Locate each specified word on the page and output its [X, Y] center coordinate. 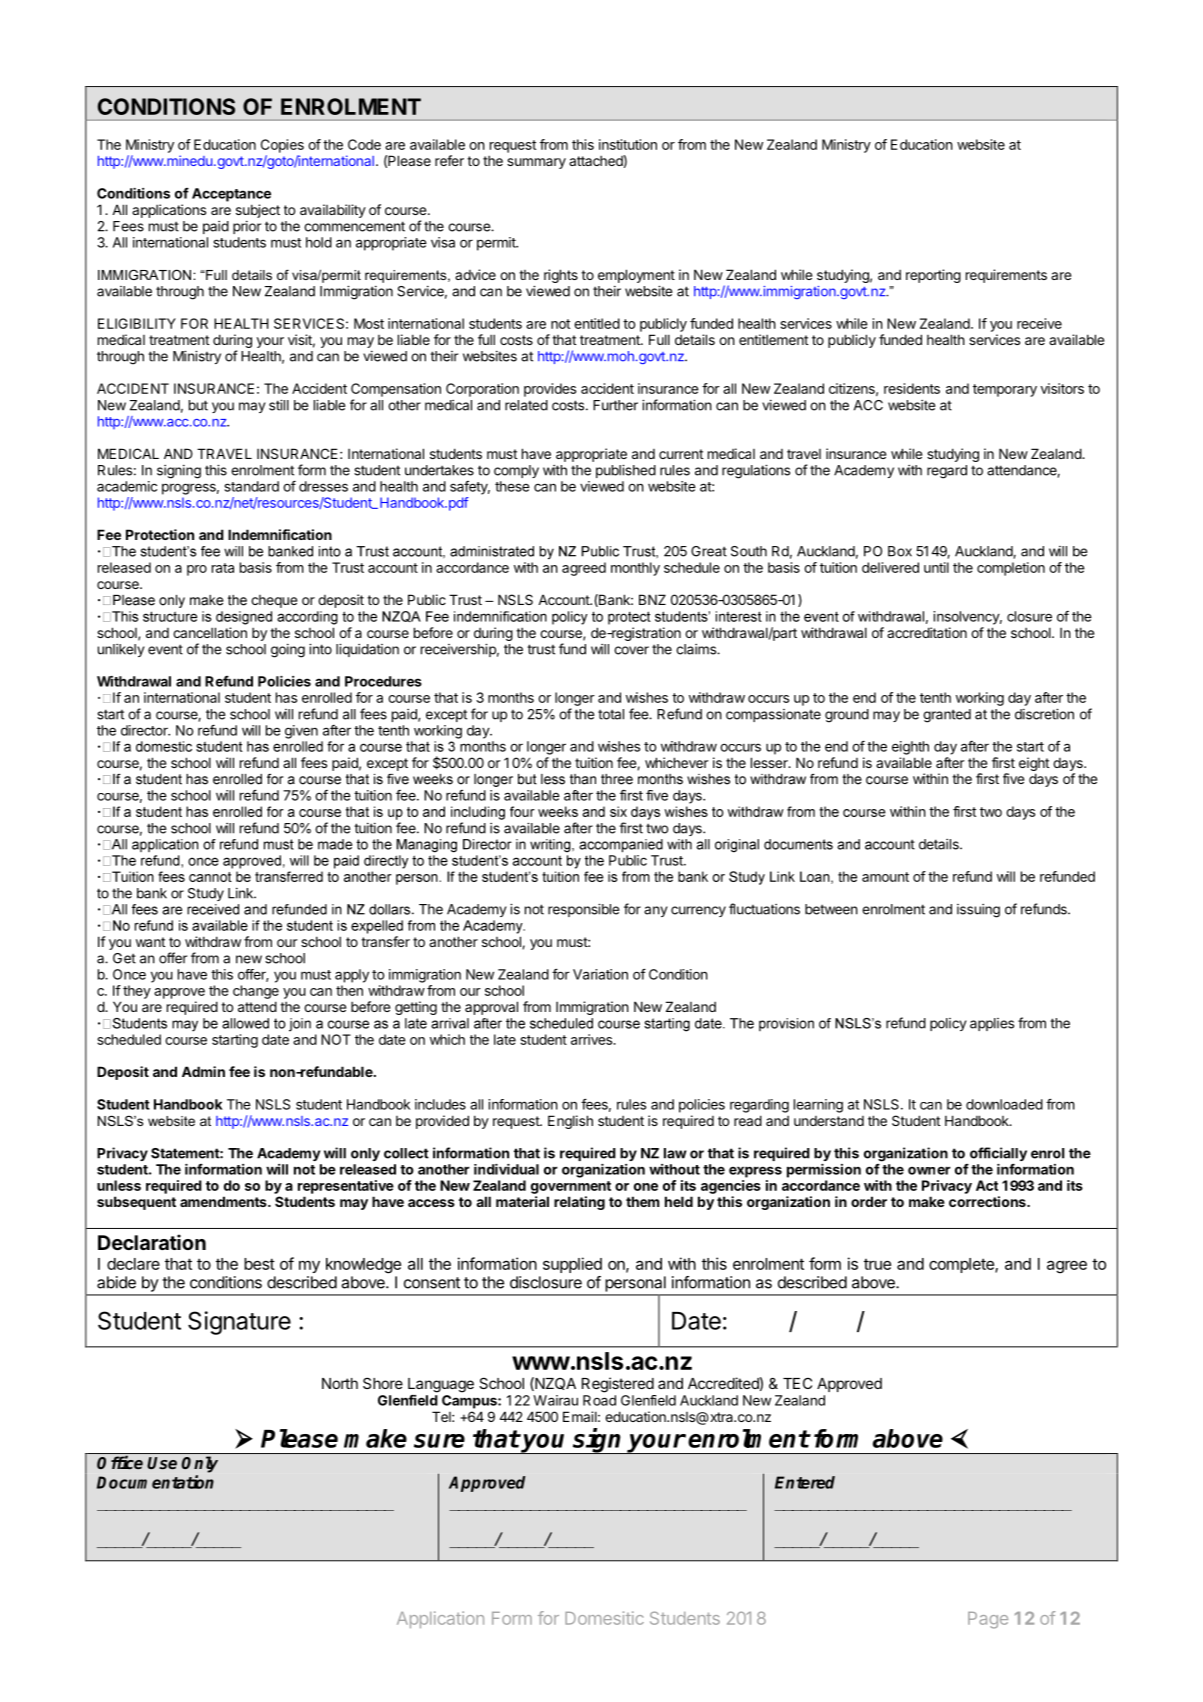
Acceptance [231, 195]
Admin [203, 1071]
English [570, 1122]
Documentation [155, 1482]
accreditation [927, 632]
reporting [933, 276]
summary [536, 163]
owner [929, 1170]
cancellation [210, 632]
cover [631, 650]
